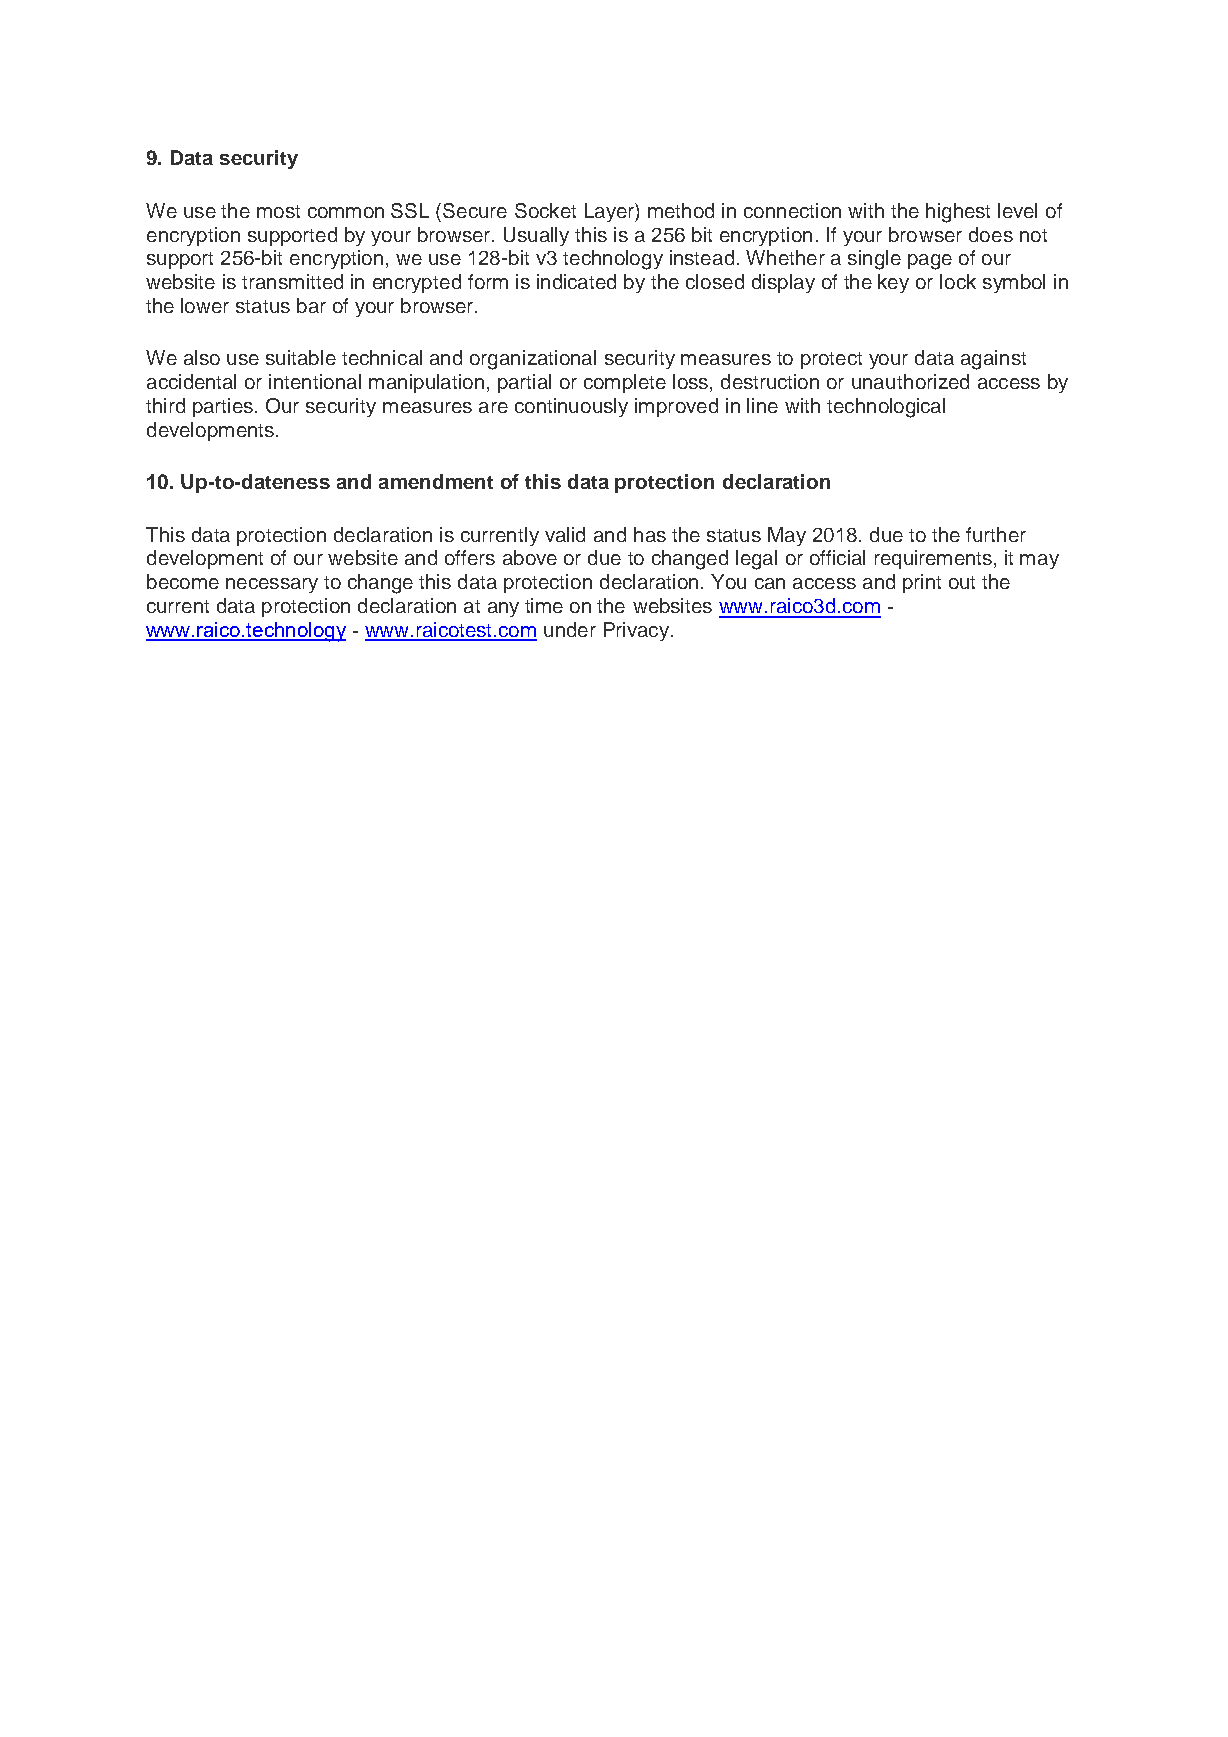  What do you see at coordinates (272, 585) in the image?
I see `necessary` at bounding box center [272, 585].
